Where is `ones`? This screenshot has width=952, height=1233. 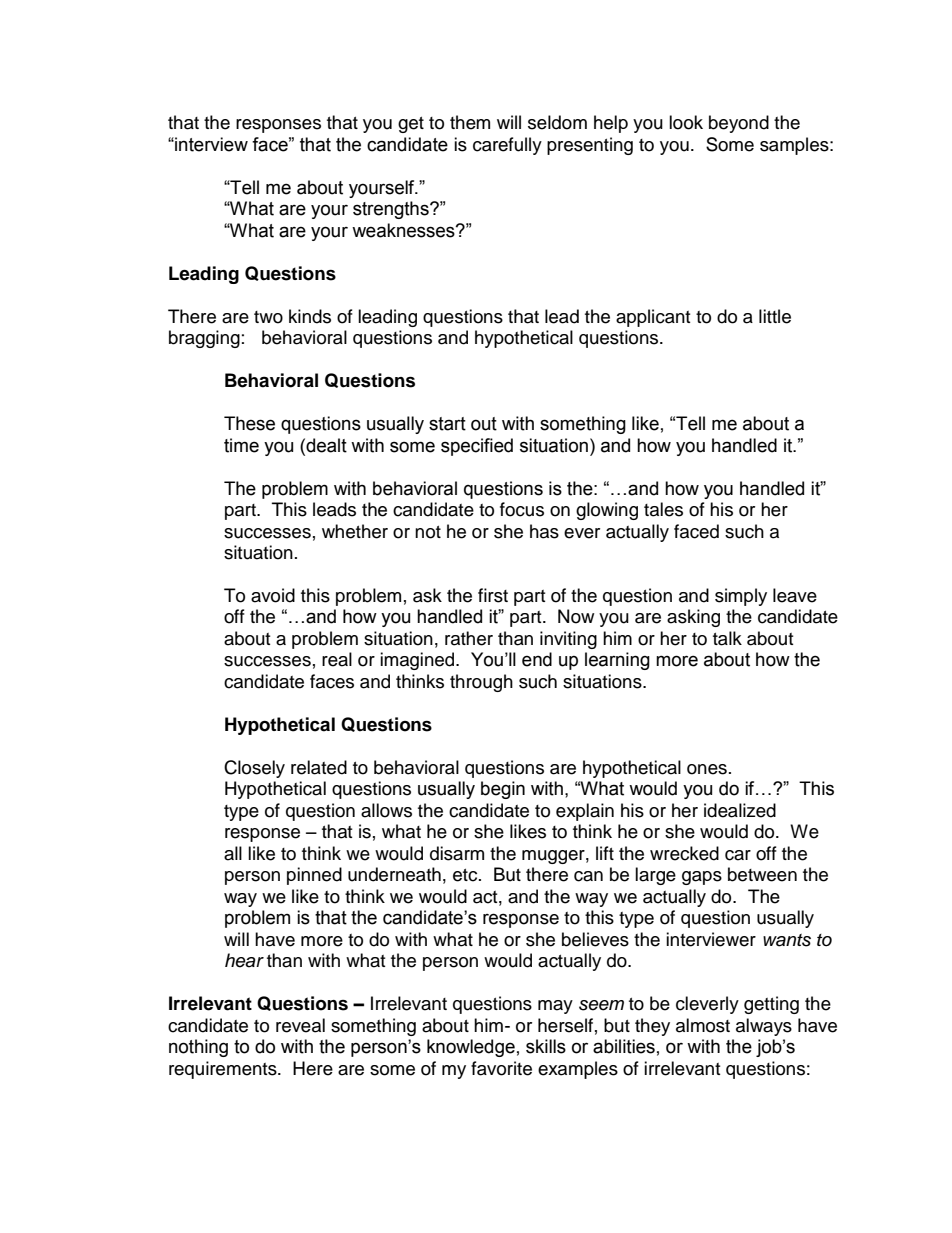 ones is located at coordinates (707, 769).
